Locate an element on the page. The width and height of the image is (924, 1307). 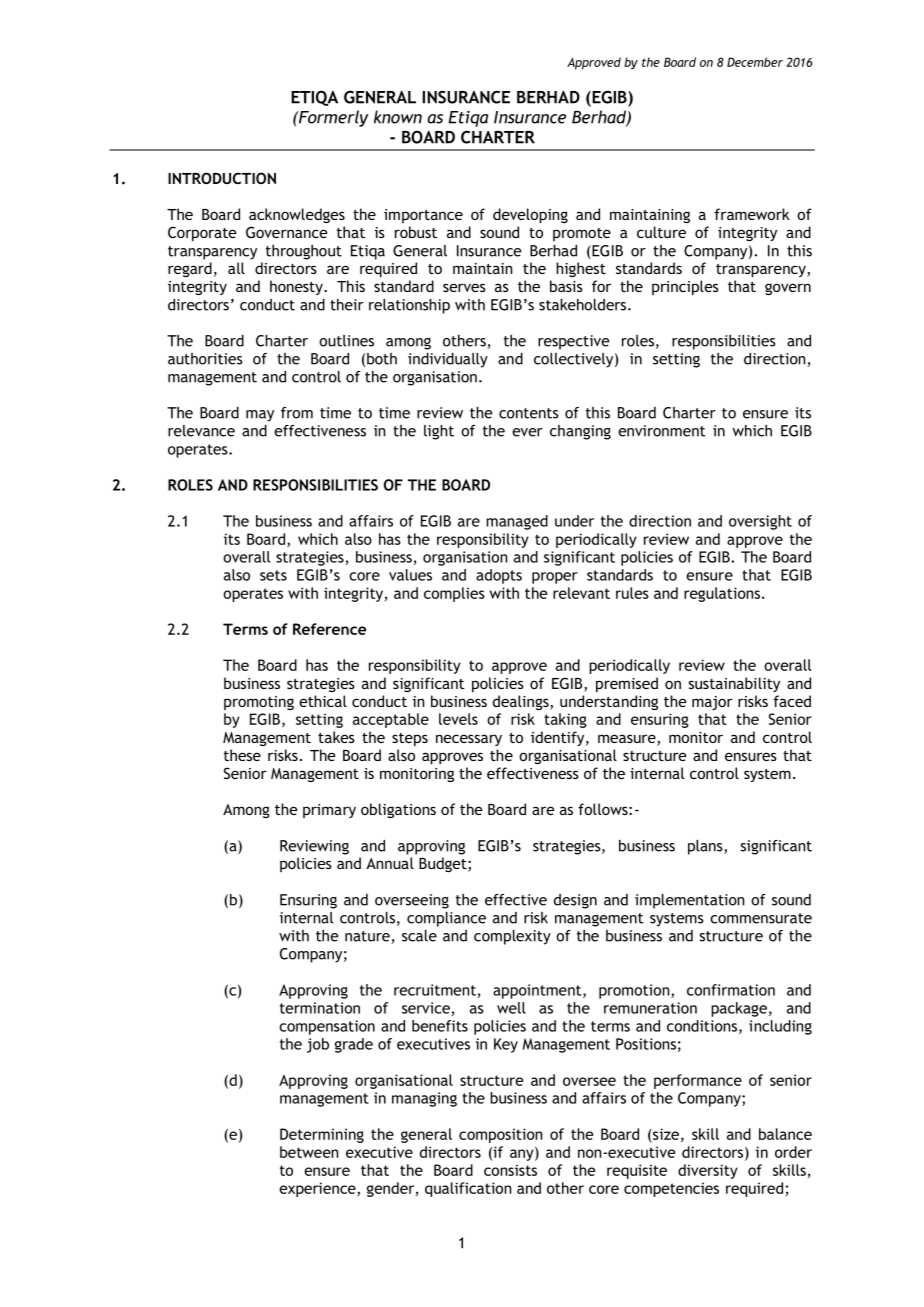
Formerly is located at coordinates (332, 118).
